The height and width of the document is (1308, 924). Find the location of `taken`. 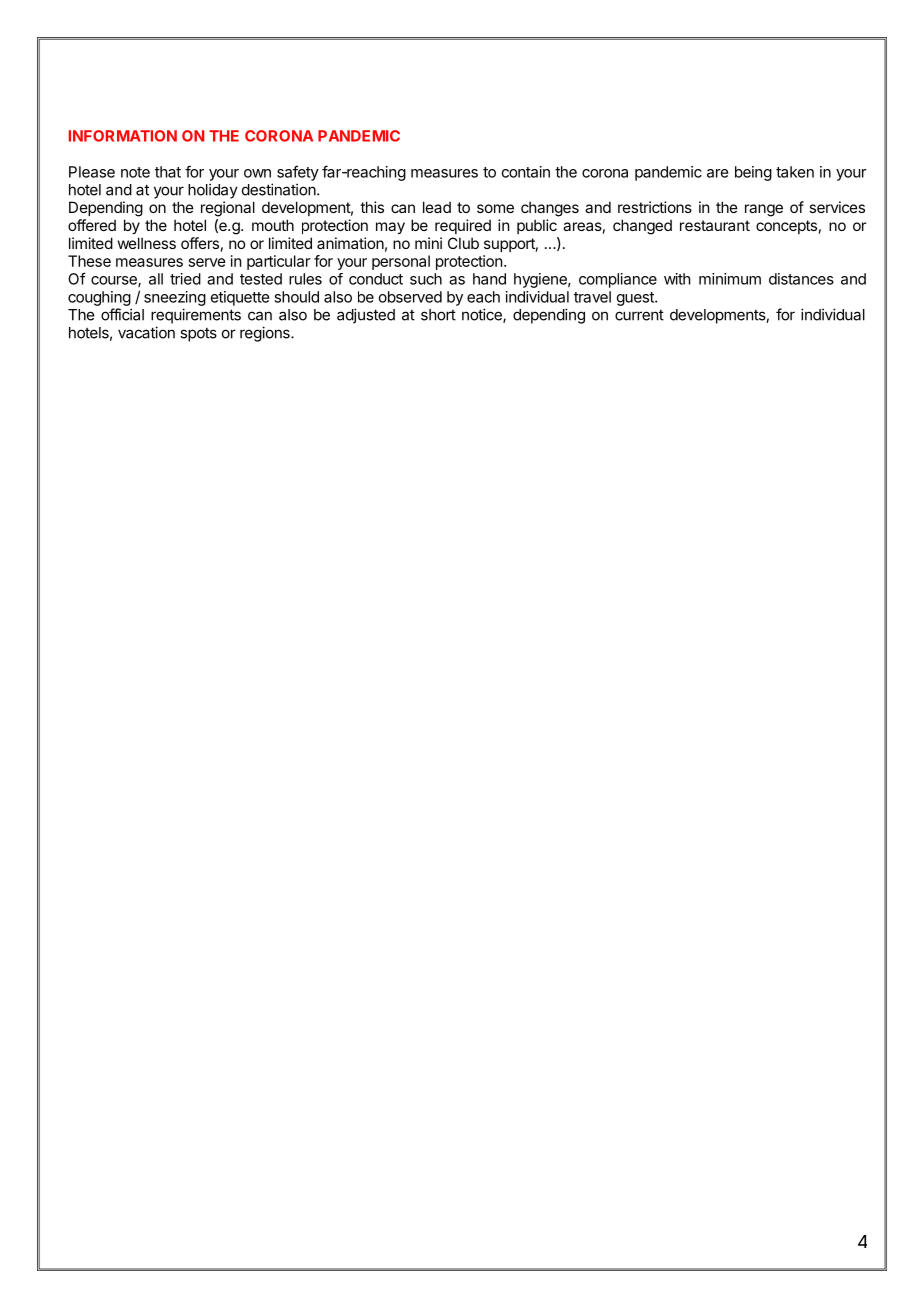

taken is located at coordinates (795, 172).
